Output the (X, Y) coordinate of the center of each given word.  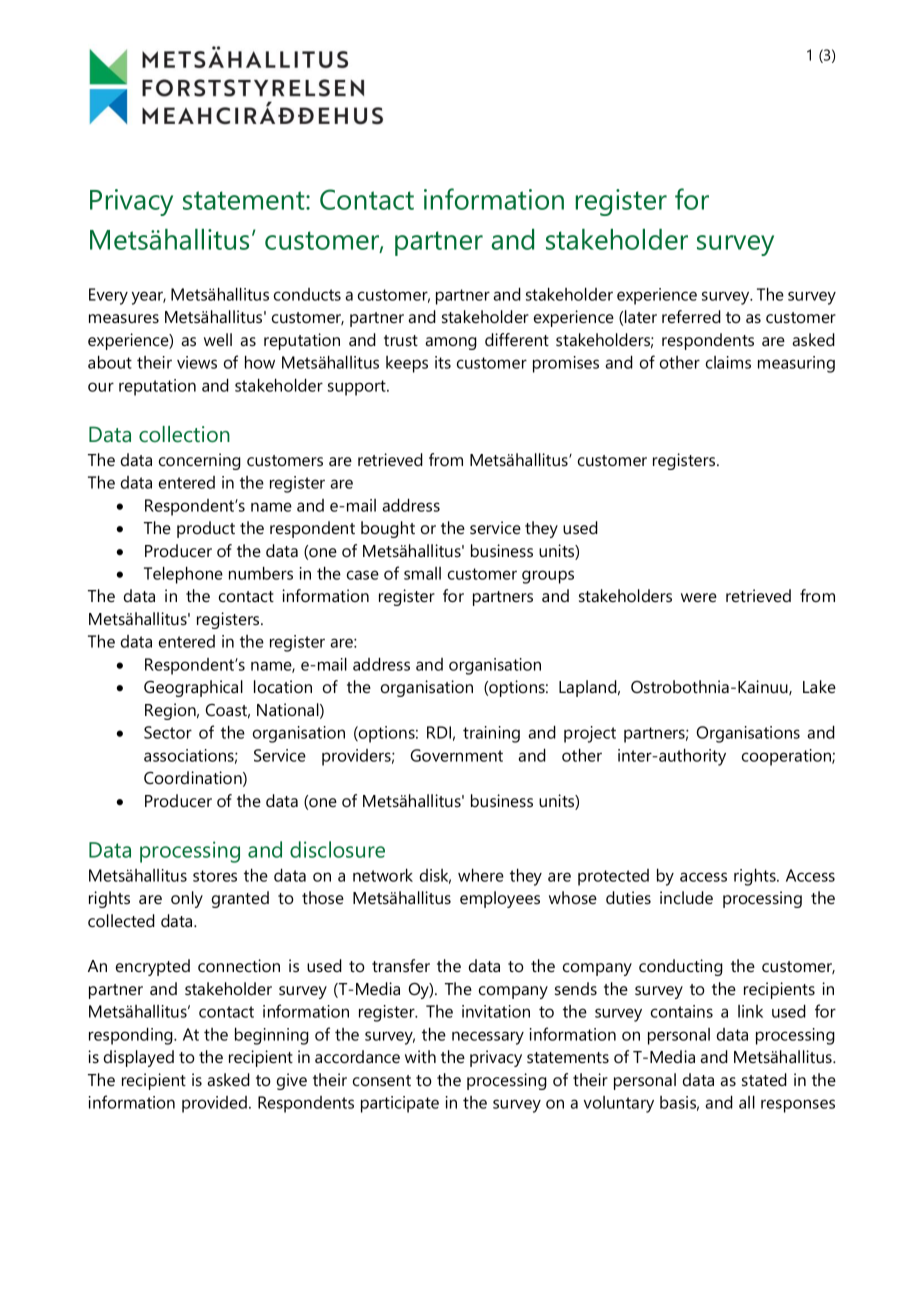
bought (388, 529)
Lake (819, 686)
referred (691, 316)
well (218, 339)
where (481, 875)
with (420, 1056)
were (699, 597)
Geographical (193, 688)
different (517, 339)
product (206, 529)
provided (216, 1104)
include (686, 897)
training (491, 734)
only (187, 899)
